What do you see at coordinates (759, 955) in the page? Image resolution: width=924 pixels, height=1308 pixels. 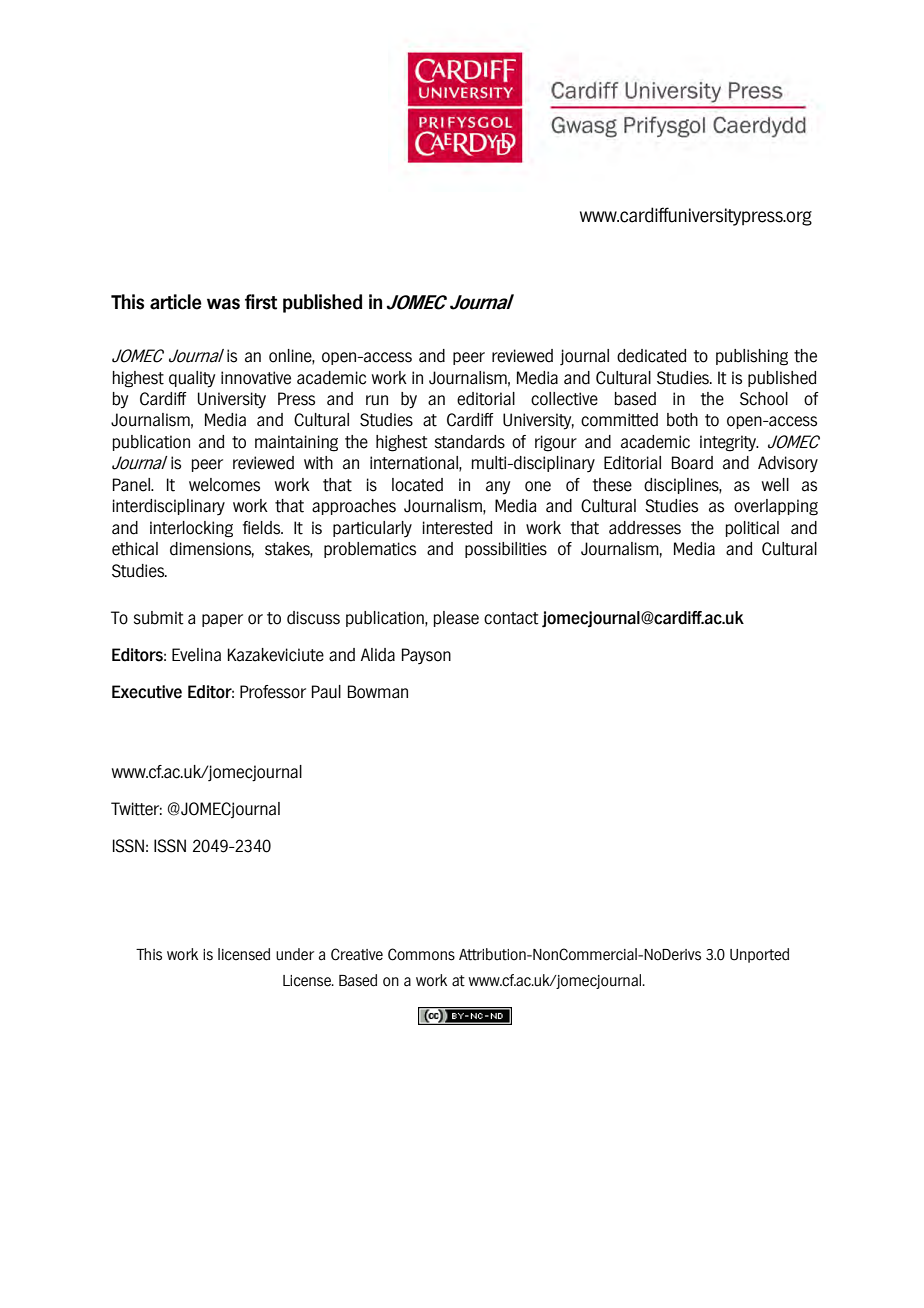 I see `Unported` at bounding box center [759, 955].
